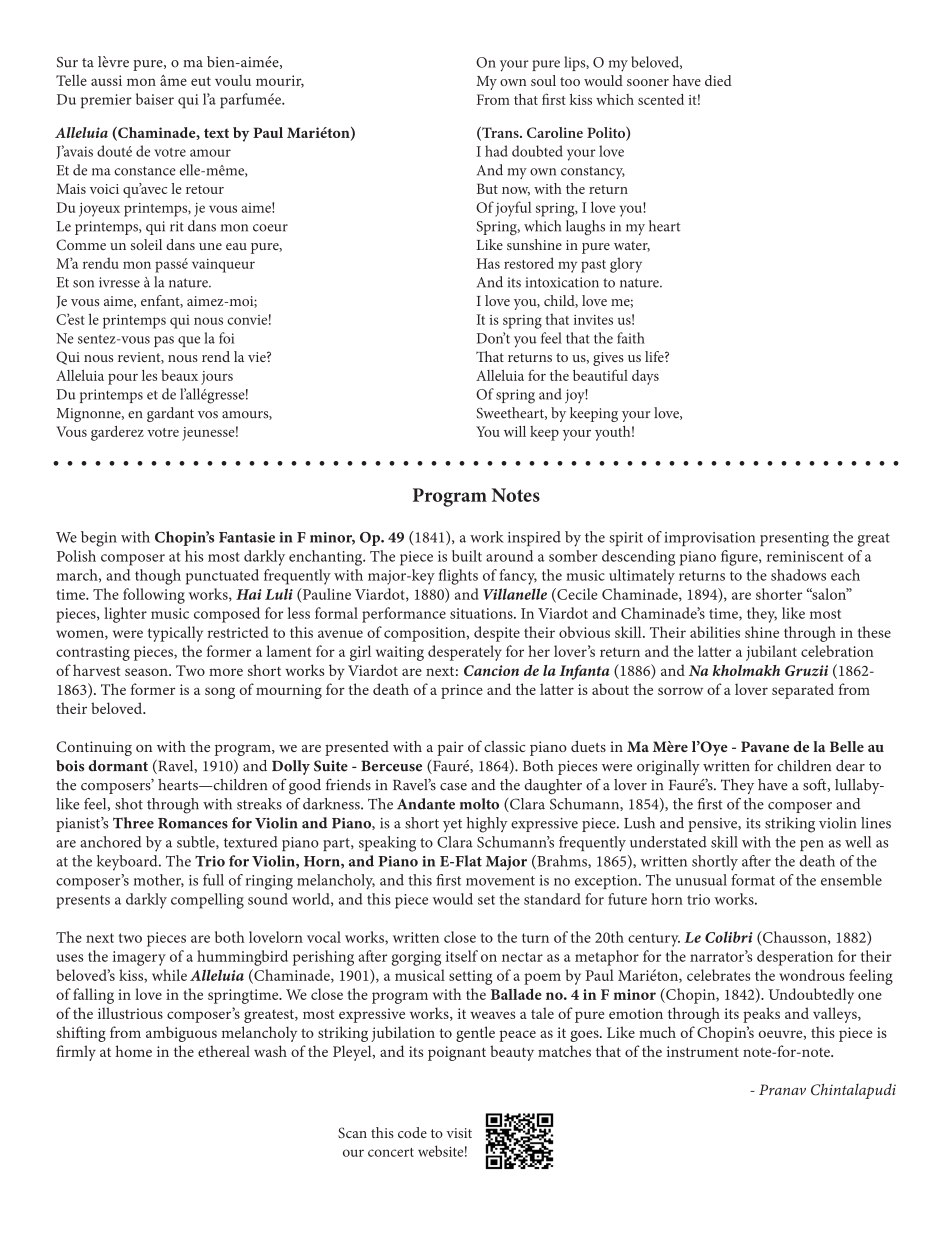 This screenshot has width=952, height=1233. Describe the element at coordinates (718, 80) in the screenshot. I see `died` at that location.
